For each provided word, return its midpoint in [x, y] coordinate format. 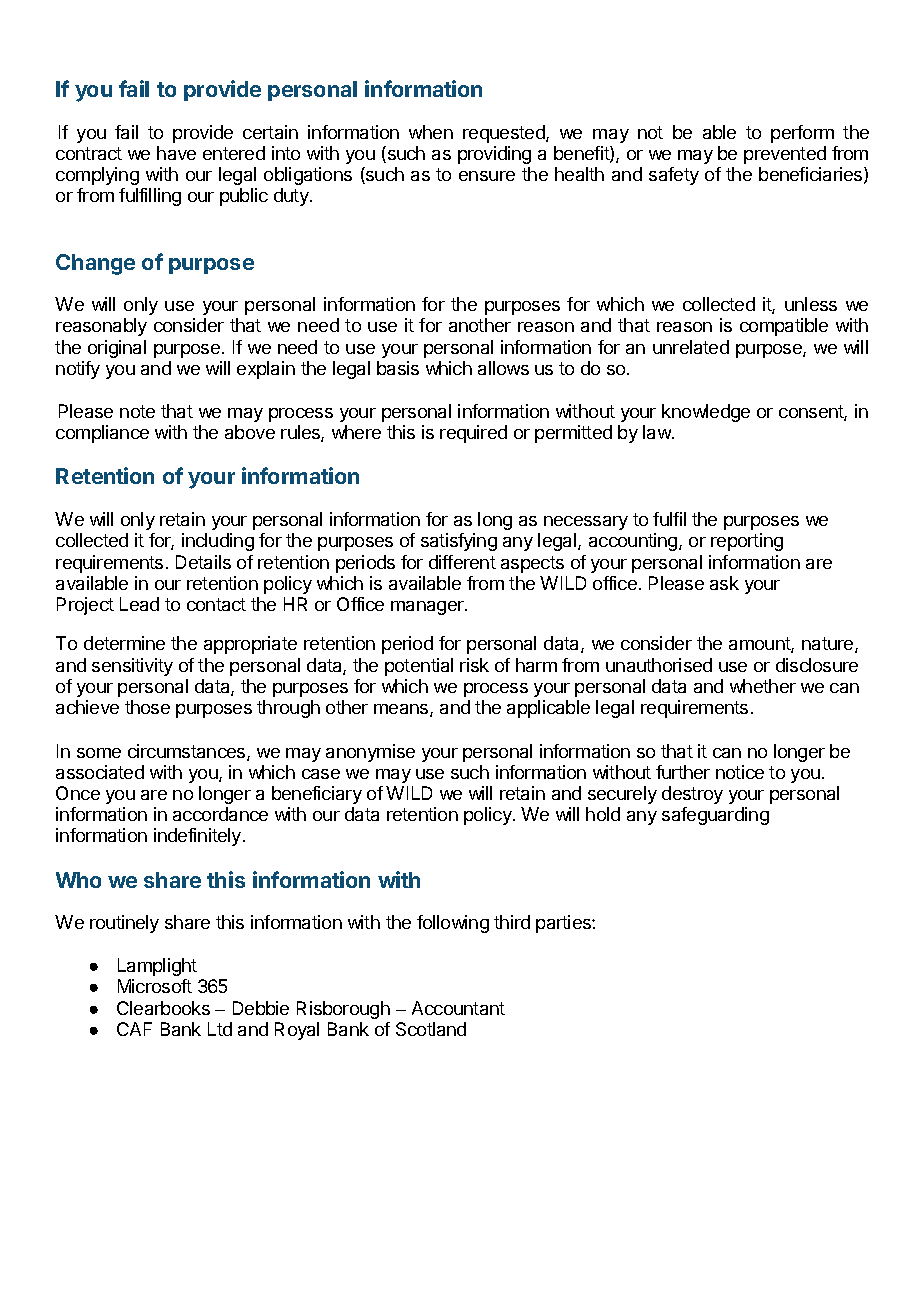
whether [763, 686]
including [218, 542]
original [117, 349]
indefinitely [199, 837]
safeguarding [715, 816]
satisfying [459, 542]
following [453, 924]
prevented [785, 155]
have [176, 153]
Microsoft [155, 986]
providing [494, 155]
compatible [784, 327]
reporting [747, 542]
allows [503, 368]
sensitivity [132, 667]
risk [474, 665]
